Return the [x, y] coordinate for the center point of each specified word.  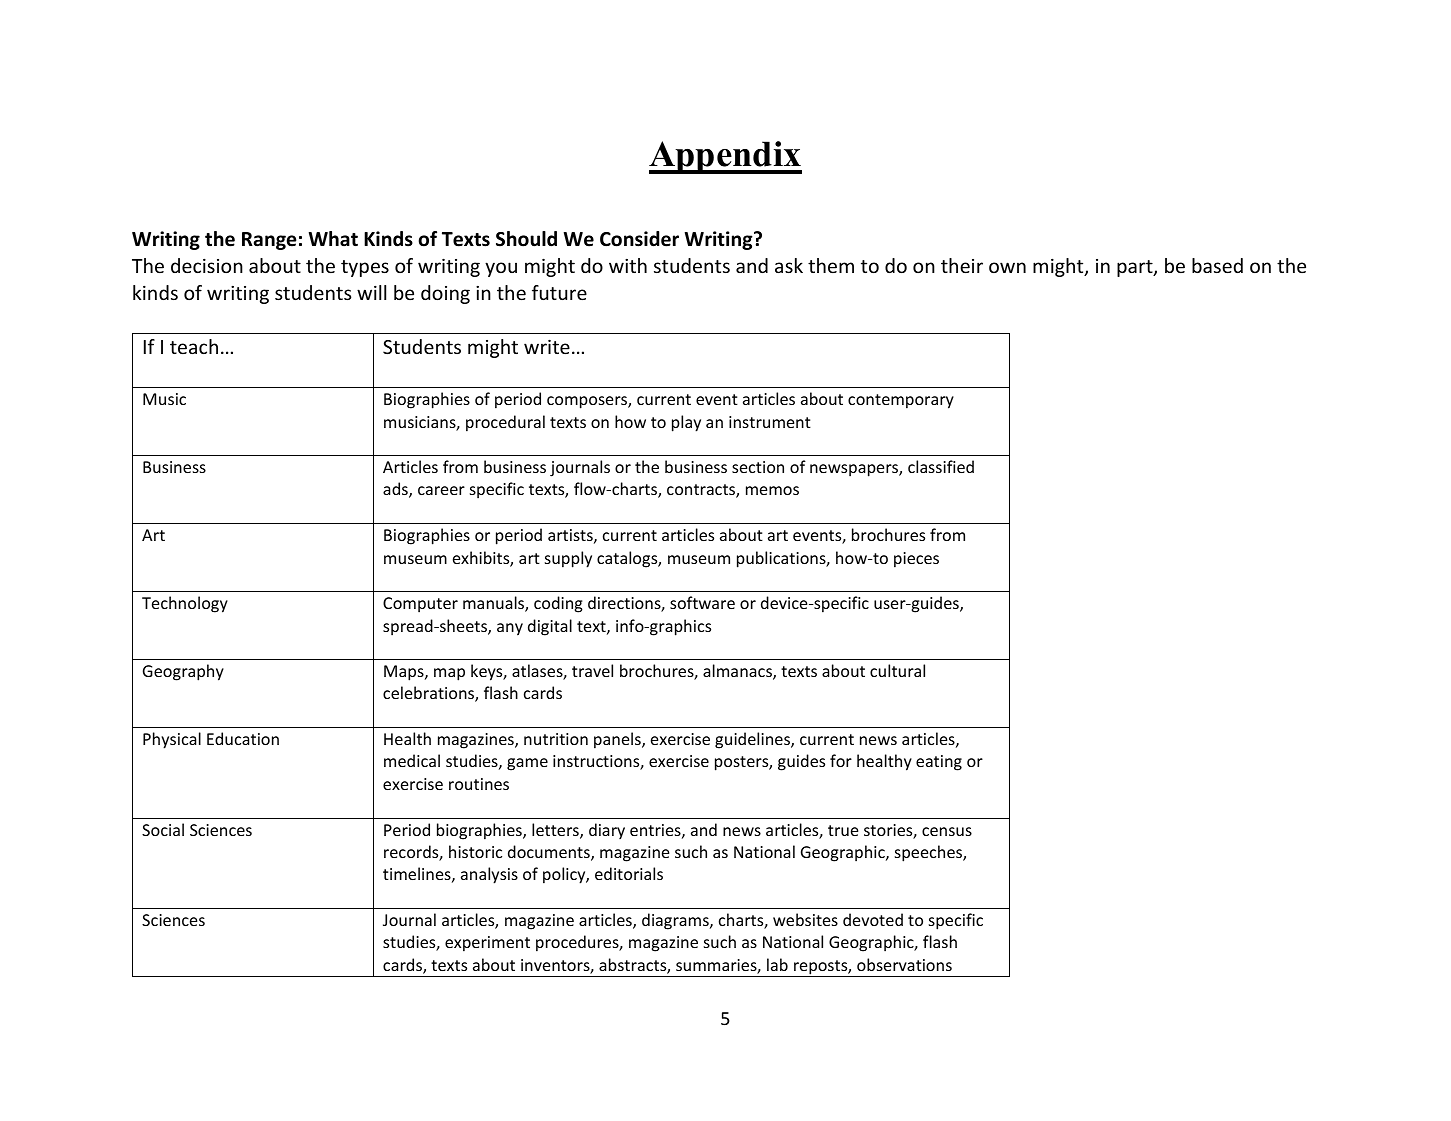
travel [592, 670]
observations [904, 964]
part [1136, 268]
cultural [897, 670]
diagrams [676, 921]
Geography [183, 672]
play [686, 423]
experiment [487, 944]
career [441, 490]
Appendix [725, 157]
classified [941, 466]
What [333, 239]
